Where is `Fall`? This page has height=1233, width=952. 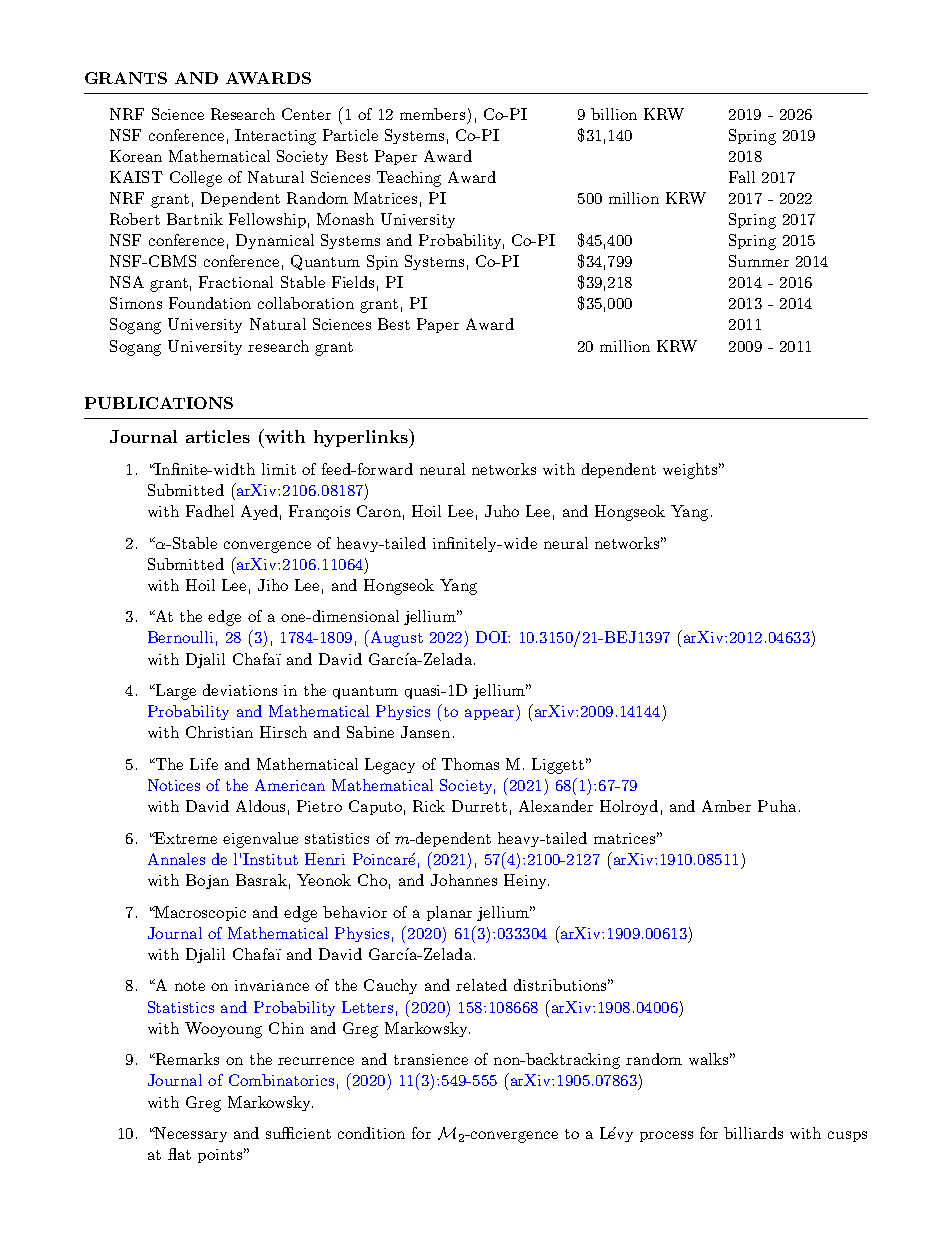 Fall is located at coordinates (742, 177).
